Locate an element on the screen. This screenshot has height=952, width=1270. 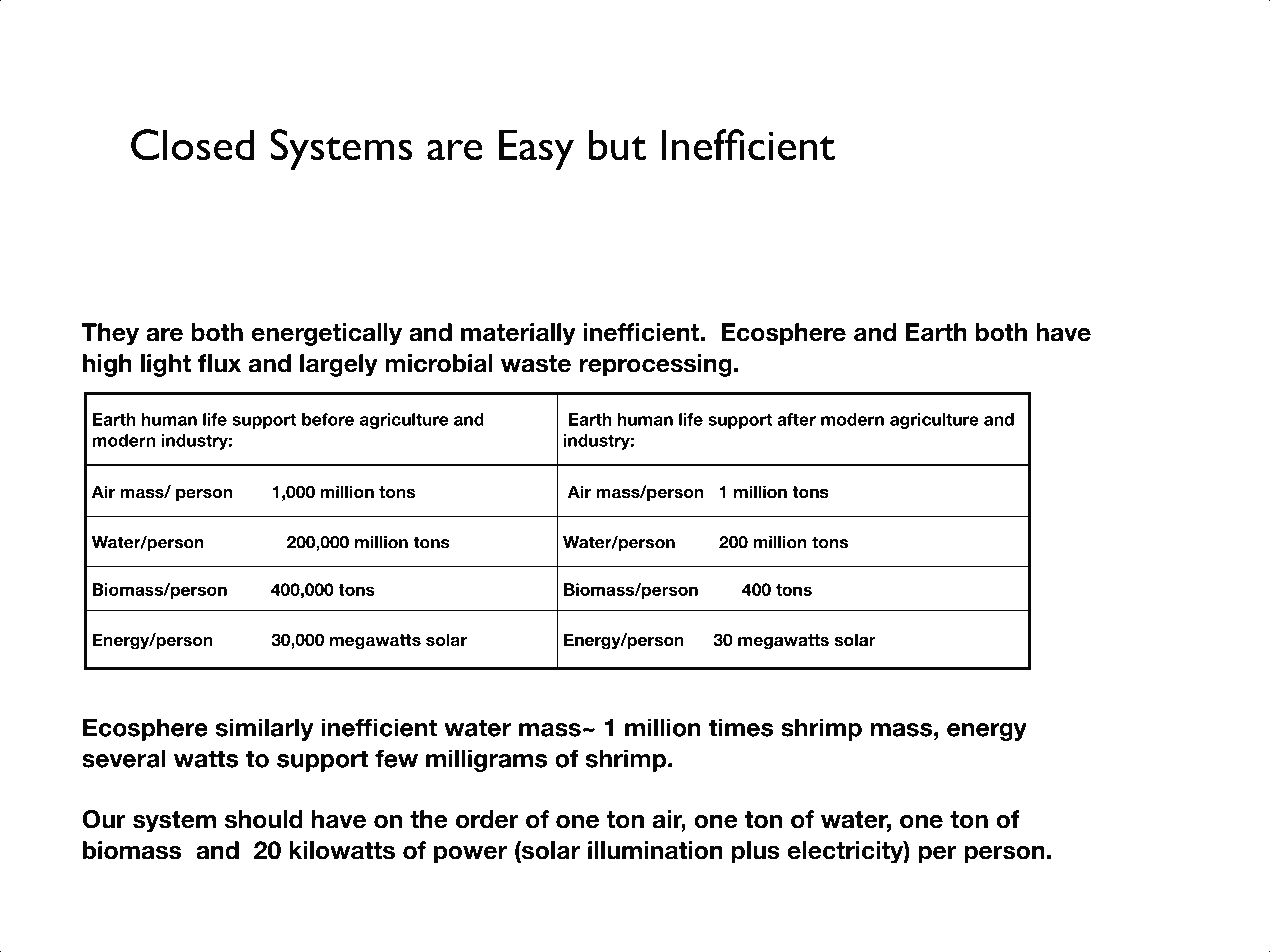
should is located at coordinates (264, 819).
